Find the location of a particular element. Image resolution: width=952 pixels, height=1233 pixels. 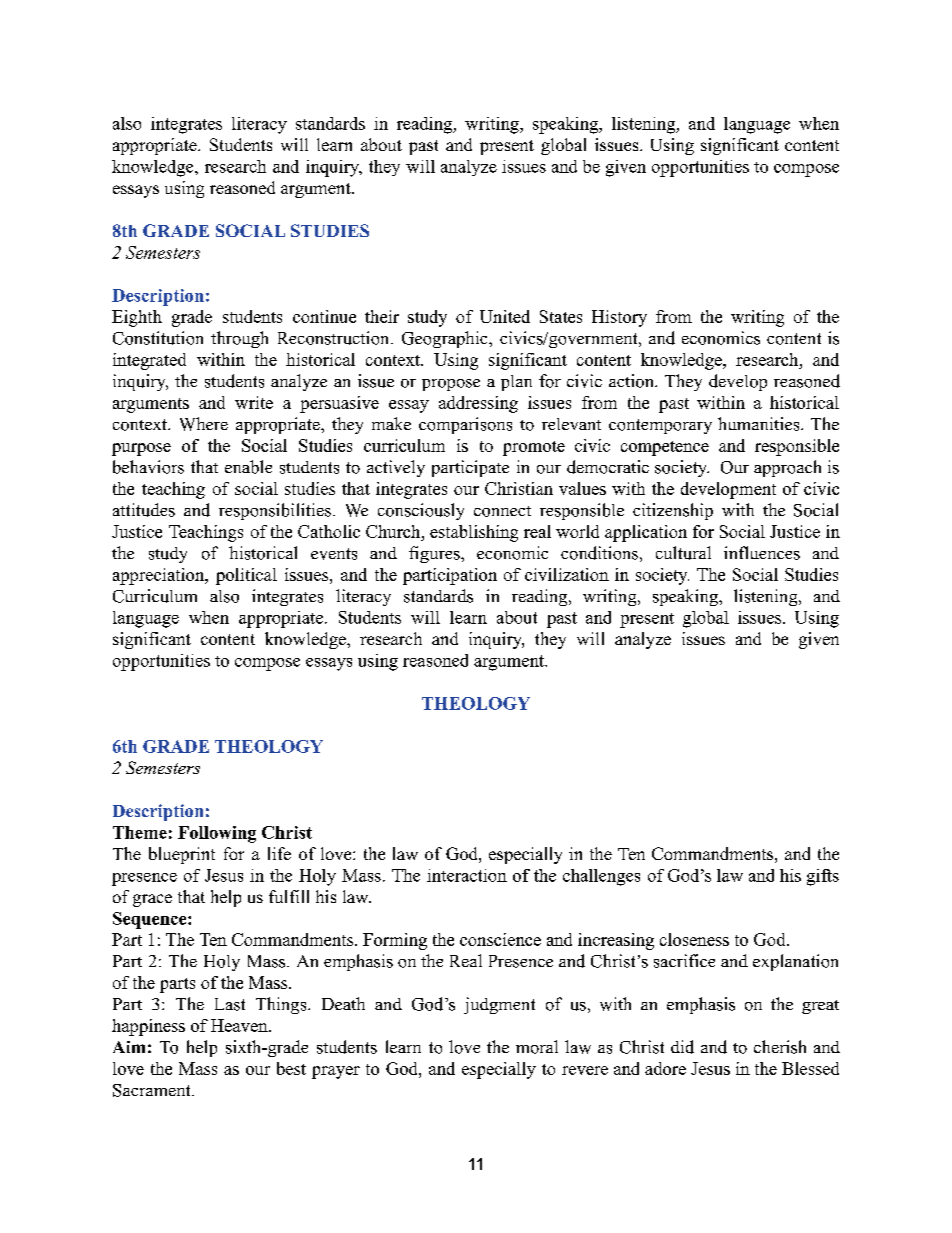

through is located at coordinates (239, 339).
